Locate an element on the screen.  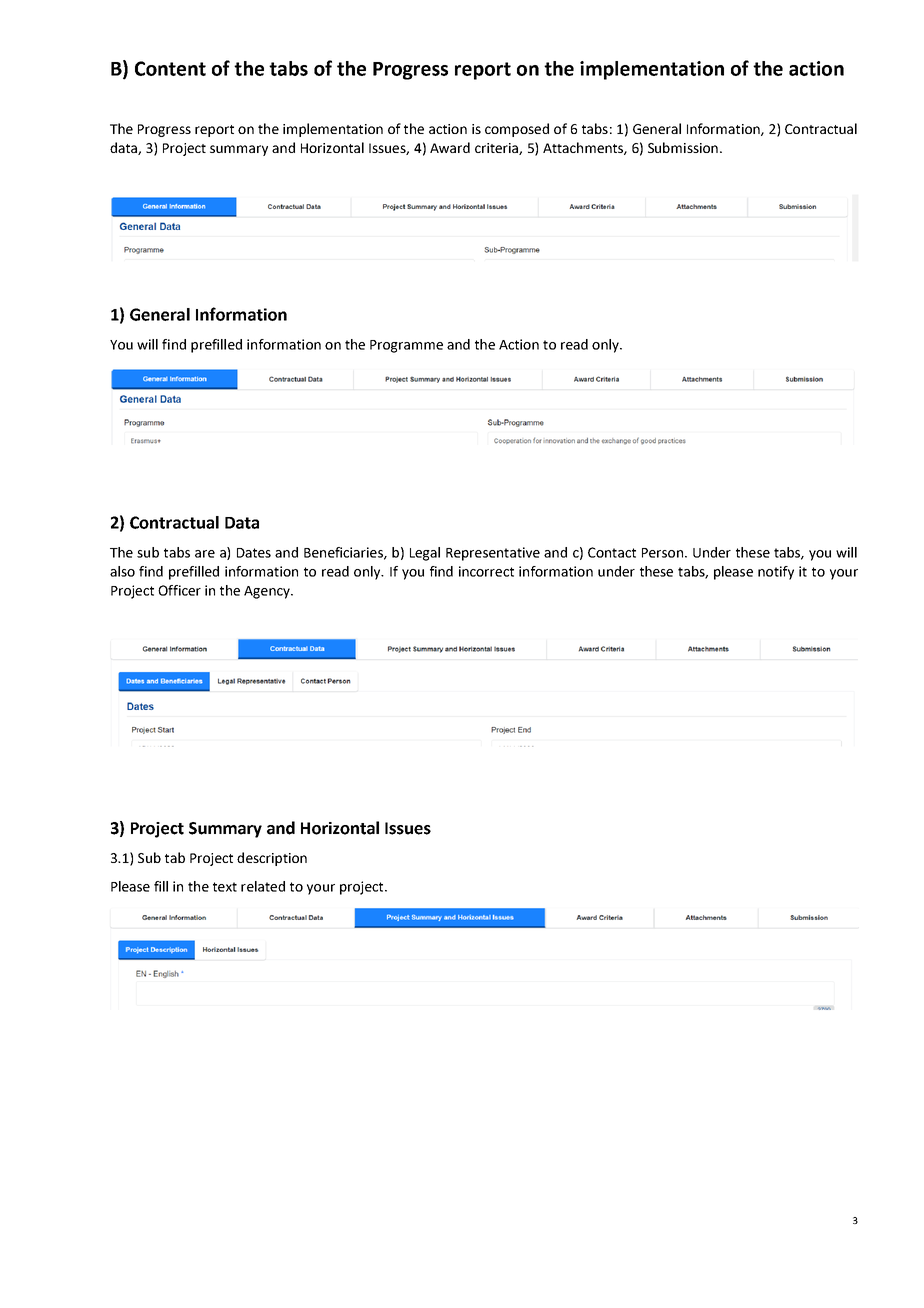
incorrect is located at coordinates (486, 571).
